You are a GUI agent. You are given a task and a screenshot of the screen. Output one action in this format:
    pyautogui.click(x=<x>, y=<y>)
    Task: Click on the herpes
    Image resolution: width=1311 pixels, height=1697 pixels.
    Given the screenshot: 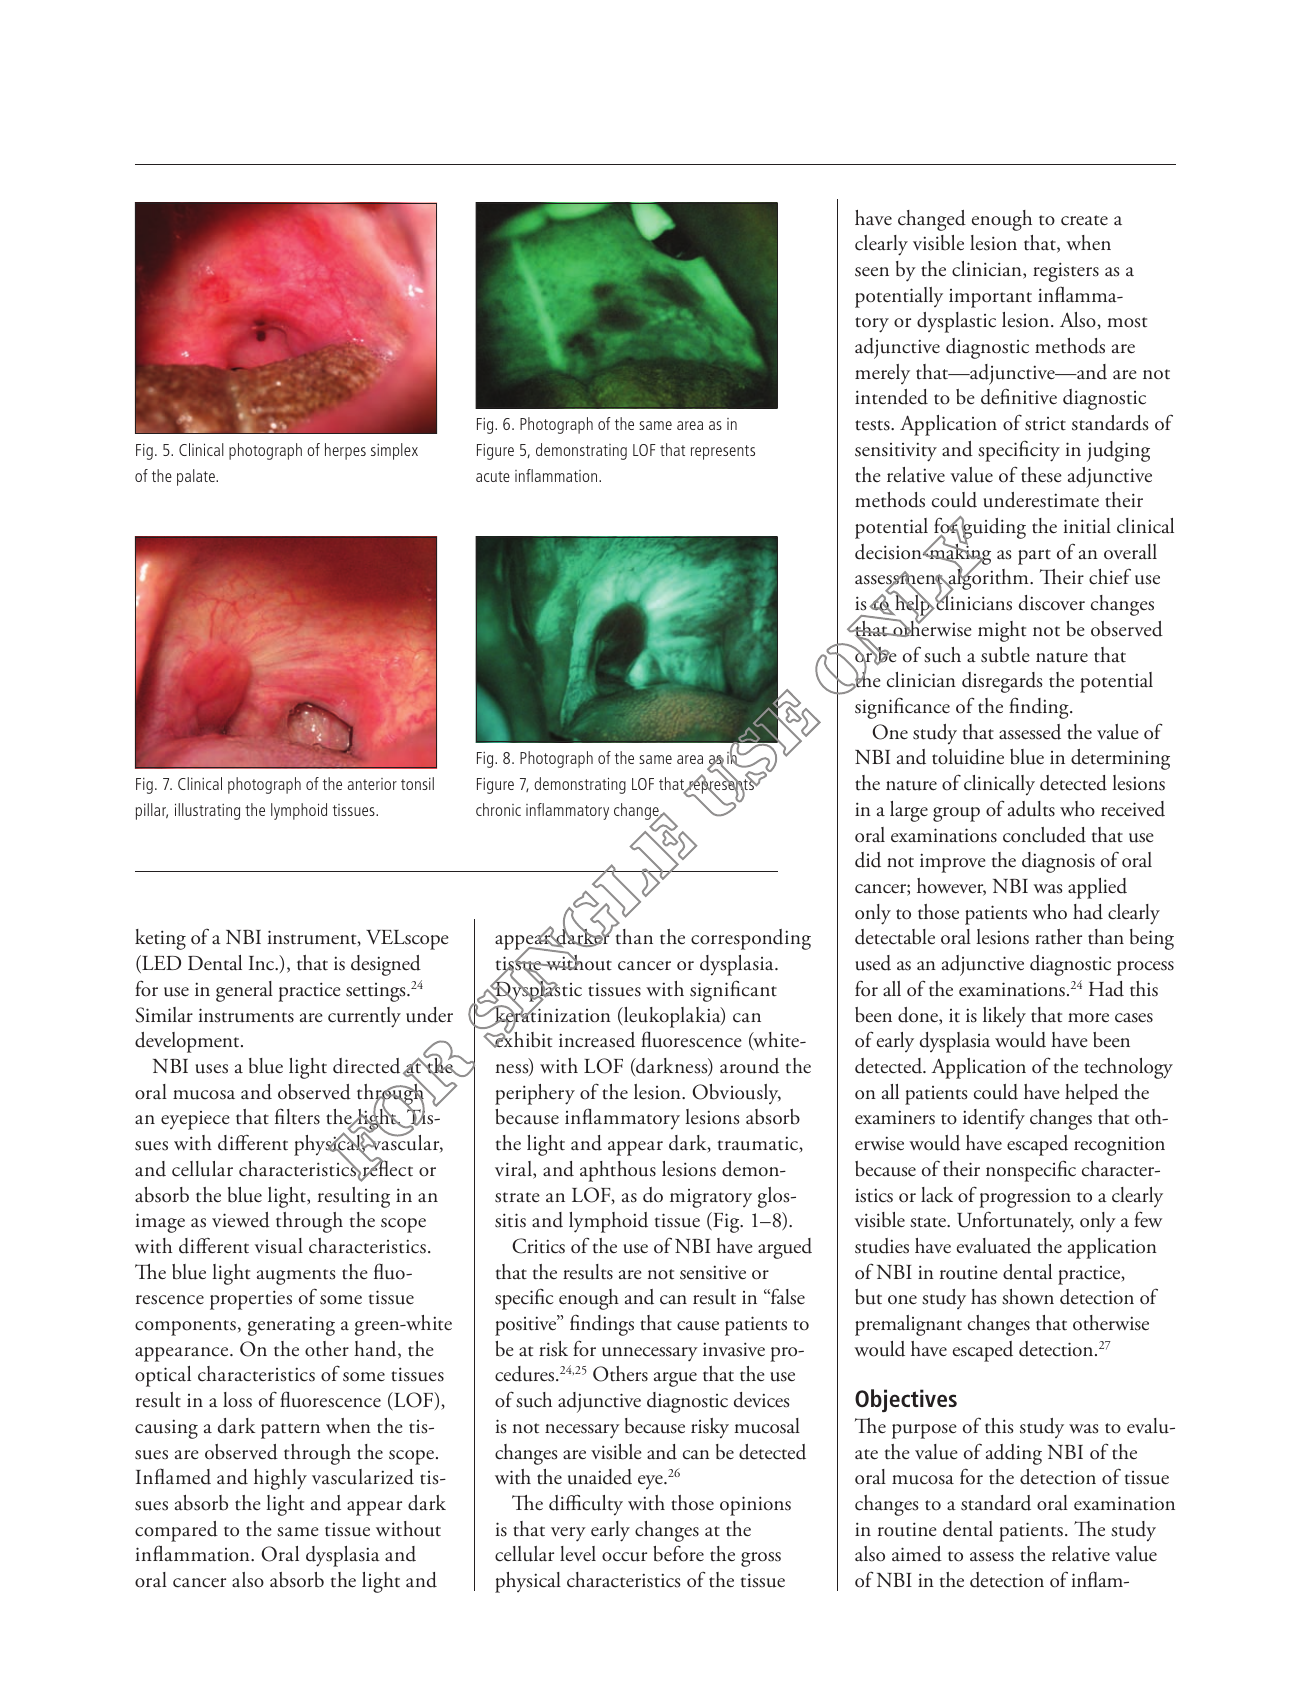 What is the action you would take?
    pyautogui.click(x=345, y=451)
